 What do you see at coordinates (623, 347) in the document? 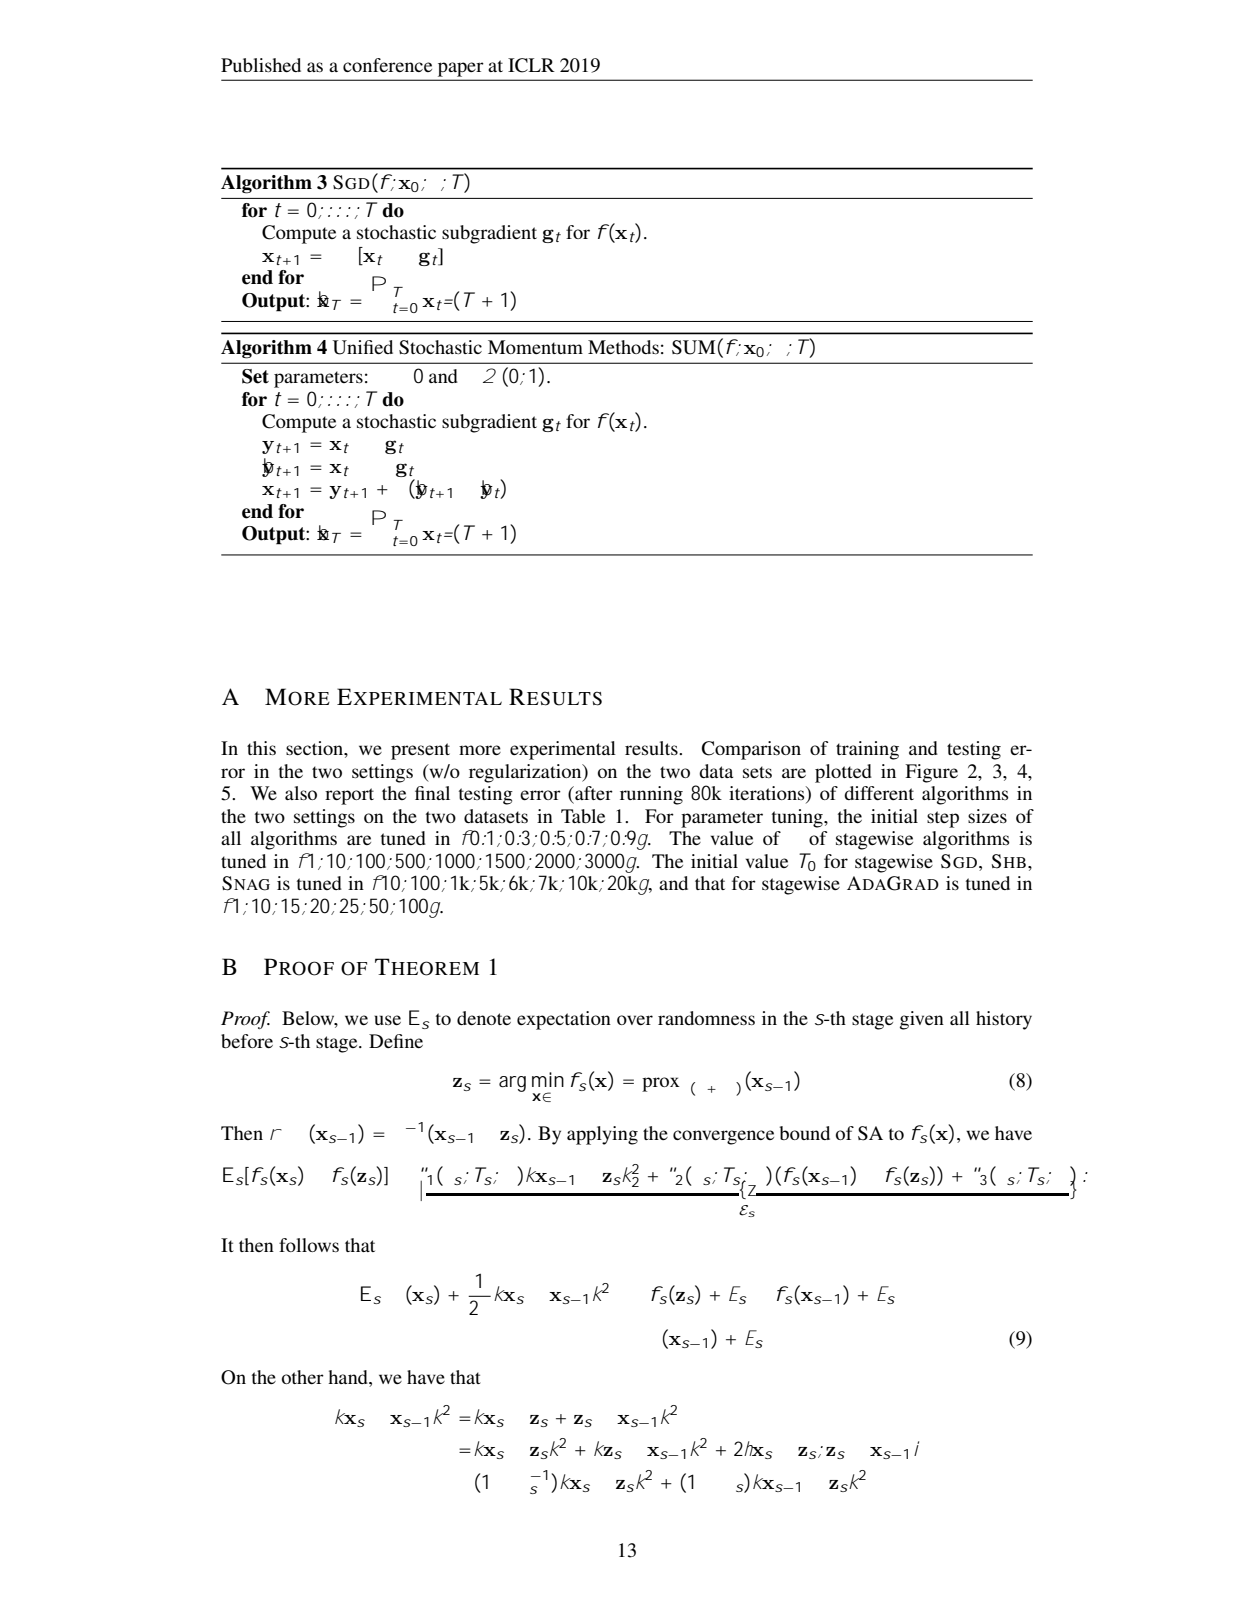
I see `Methods` at bounding box center [623, 347].
